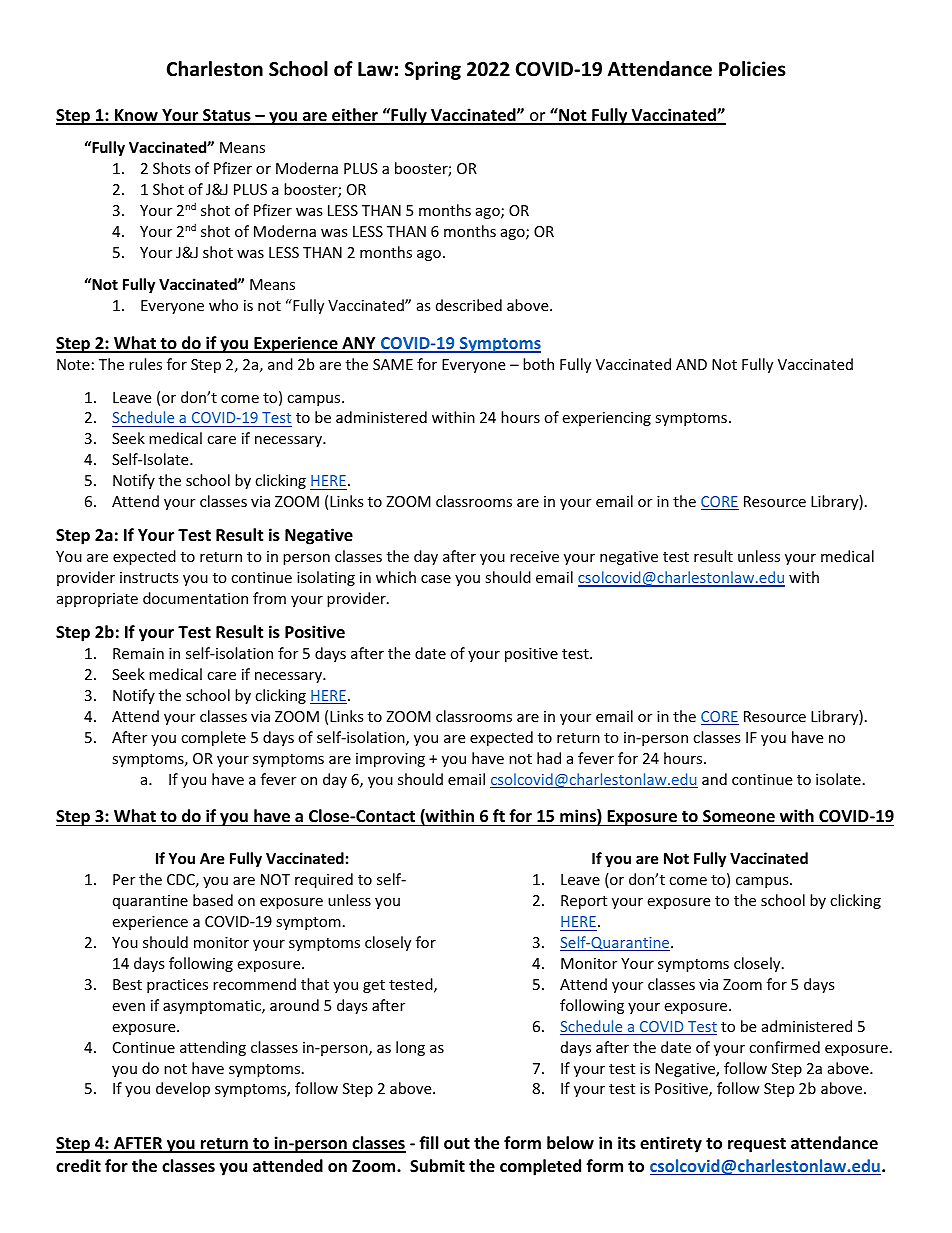 Image resolution: width=952 pixels, height=1233 pixels. What do you see at coordinates (739, 816) in the screenshot?
I see `Someone` at bounding box center [739, 816].
